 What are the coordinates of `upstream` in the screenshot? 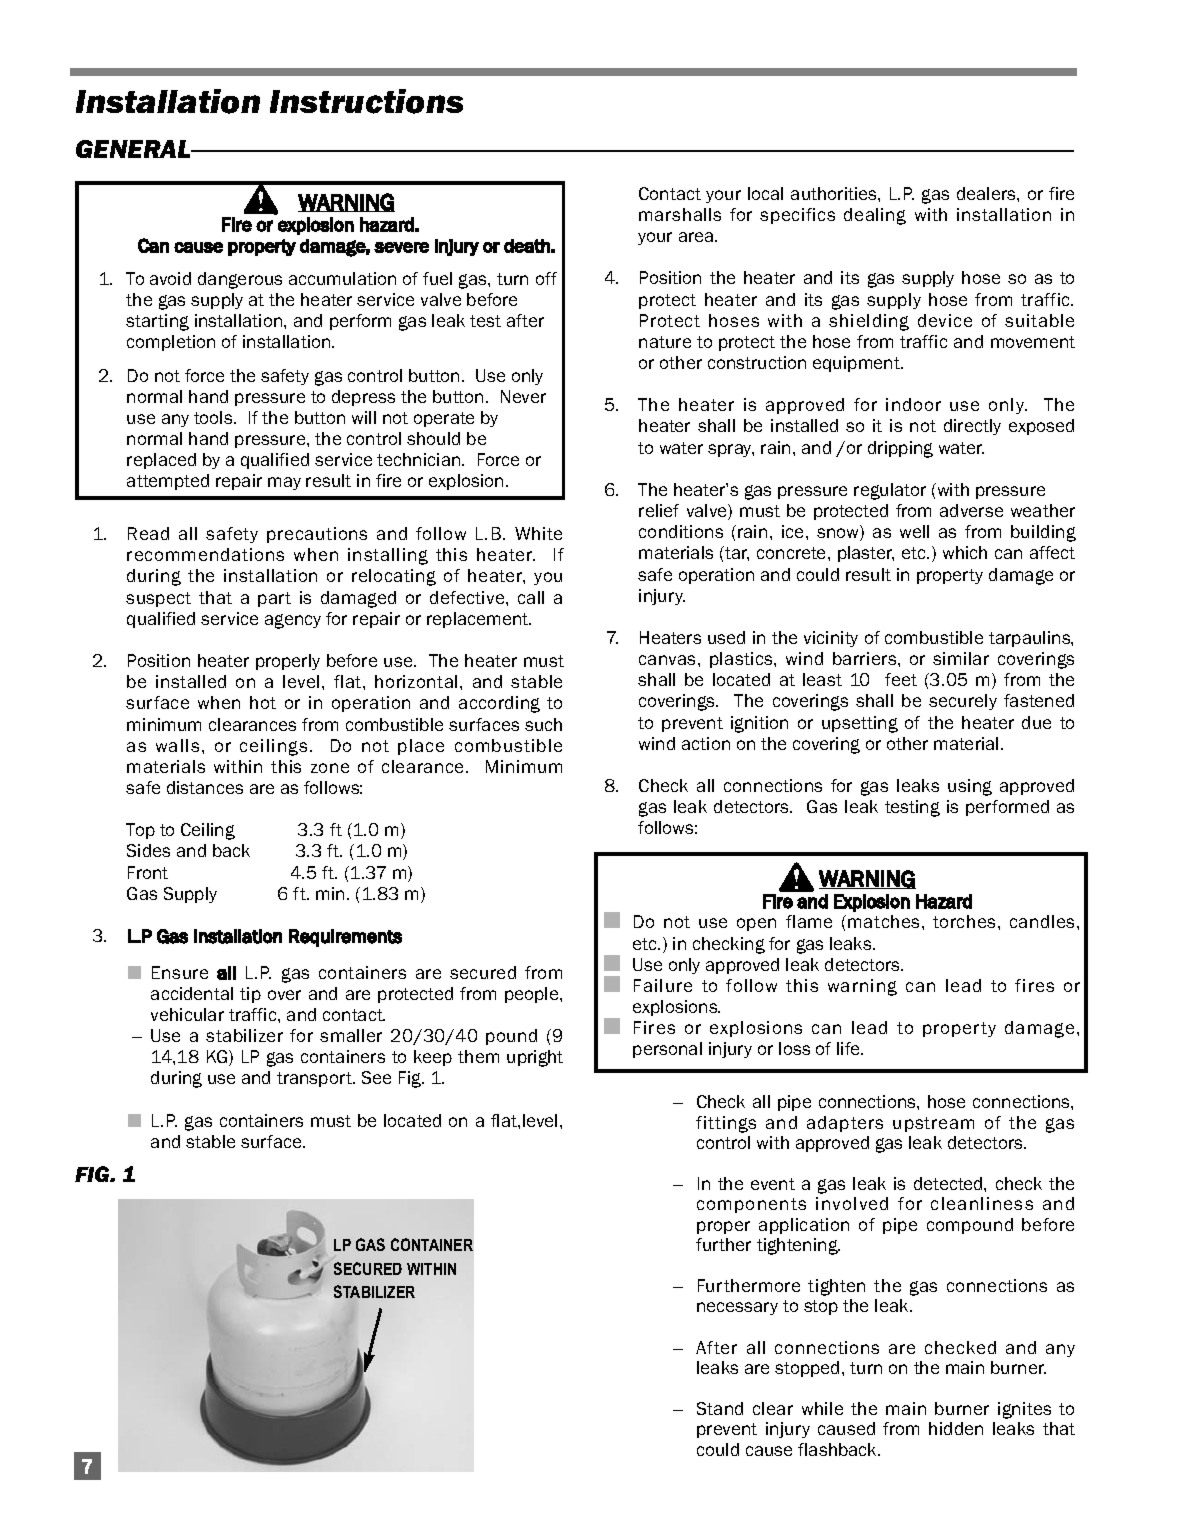 It's located at (933, 1124).
